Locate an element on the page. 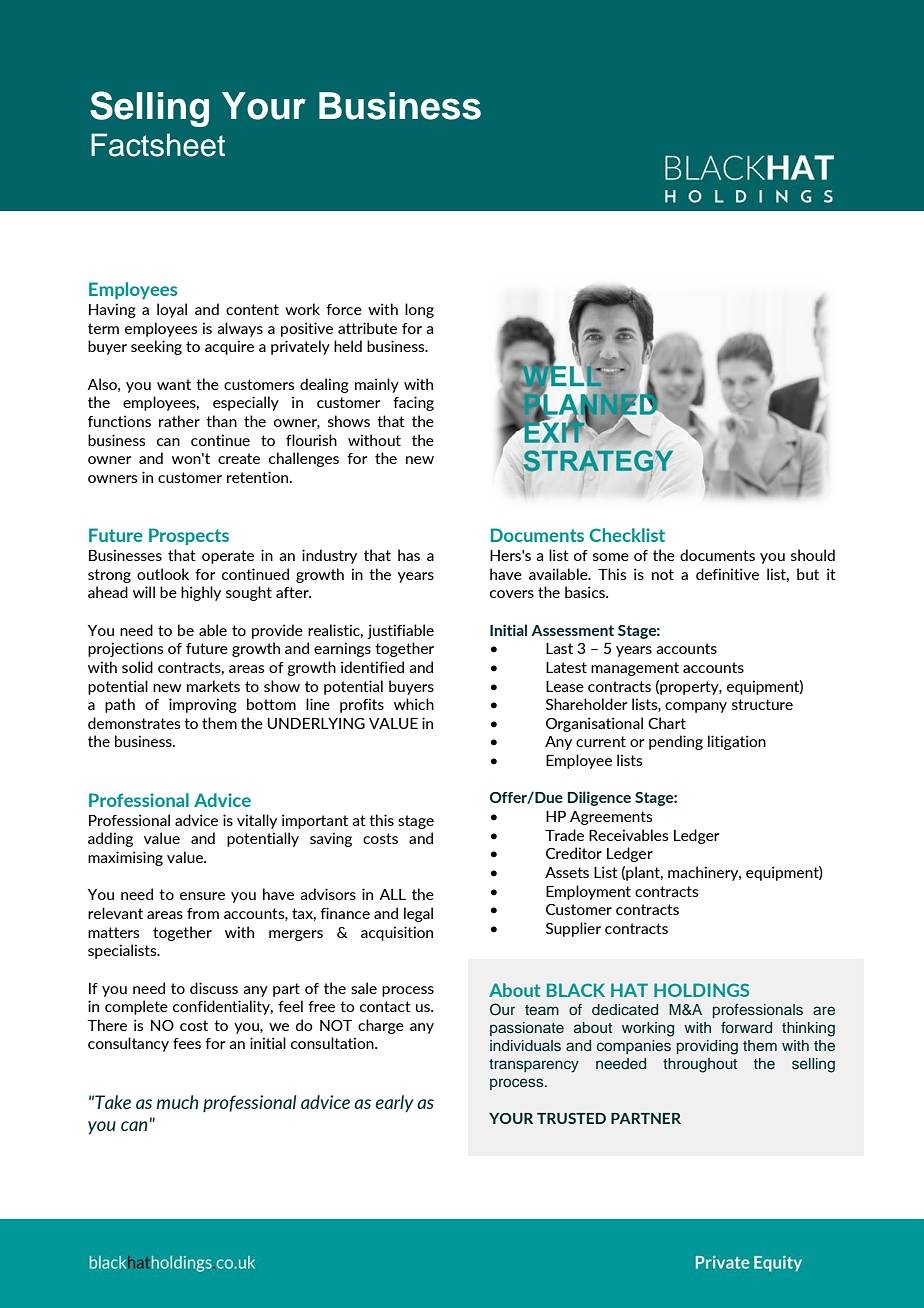  facing is located at coordinates (413, 403).
